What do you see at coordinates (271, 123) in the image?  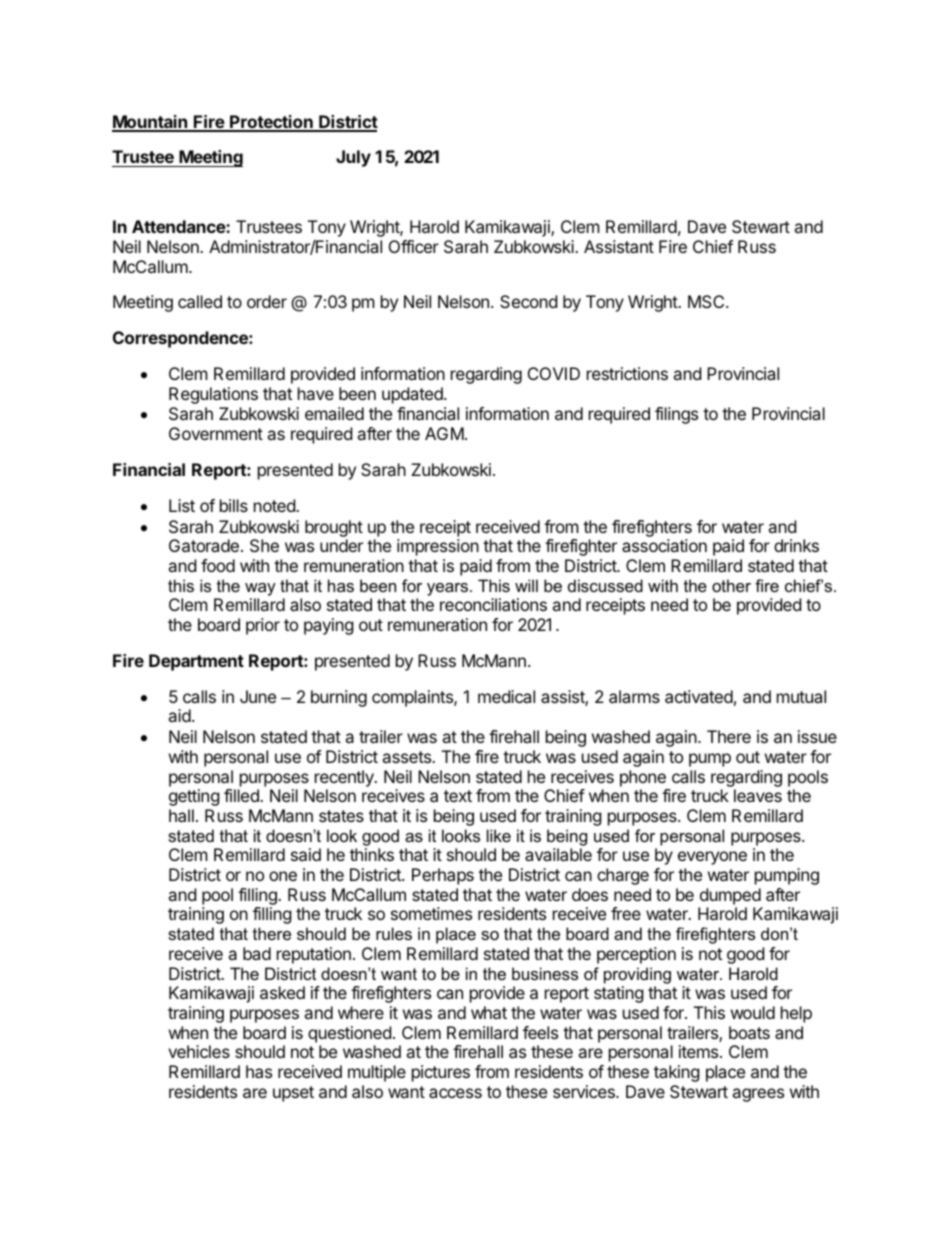 I see `Protection` at bounding box center [271, 123].
